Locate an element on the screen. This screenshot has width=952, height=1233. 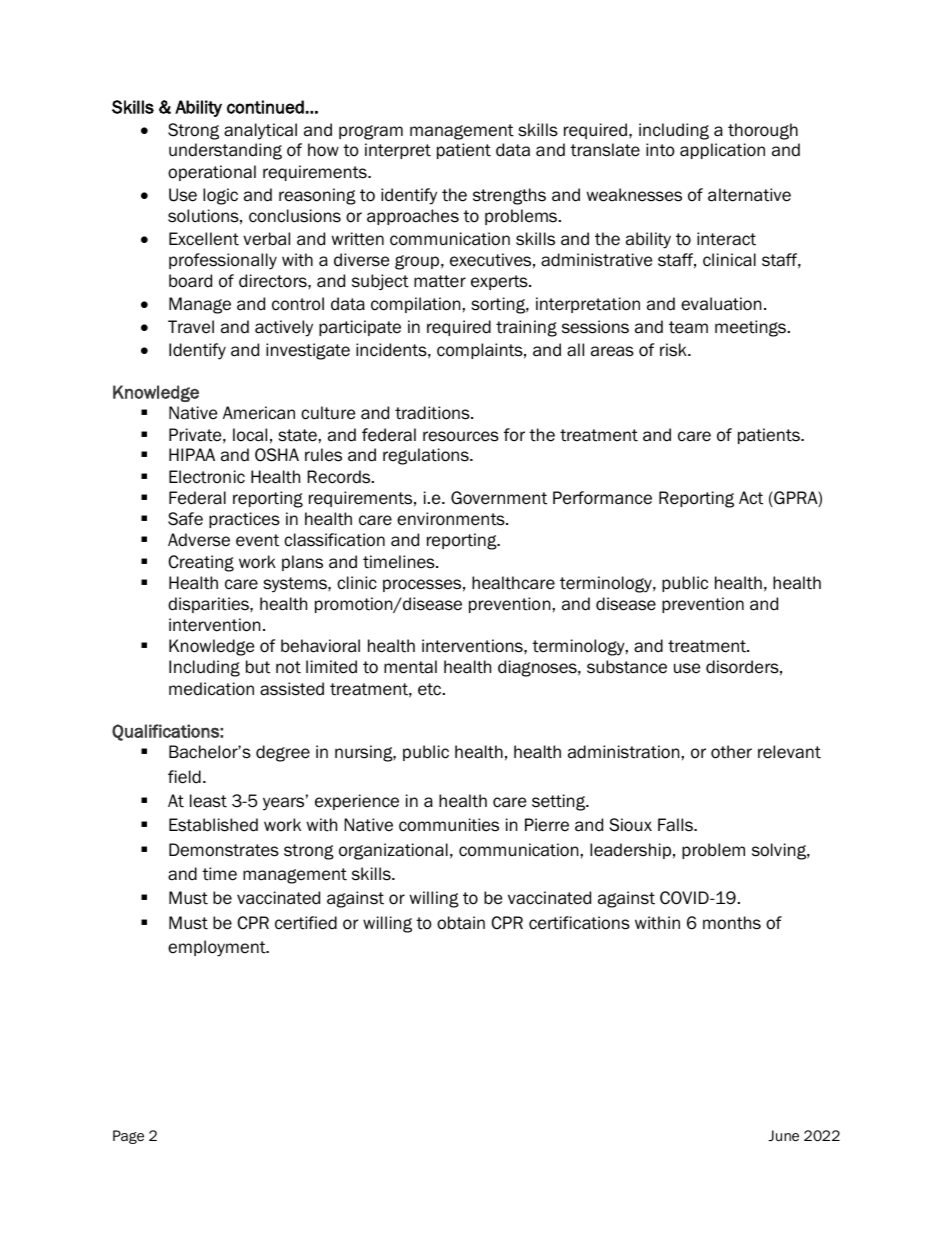
program is located at coordinates (371, 132).
